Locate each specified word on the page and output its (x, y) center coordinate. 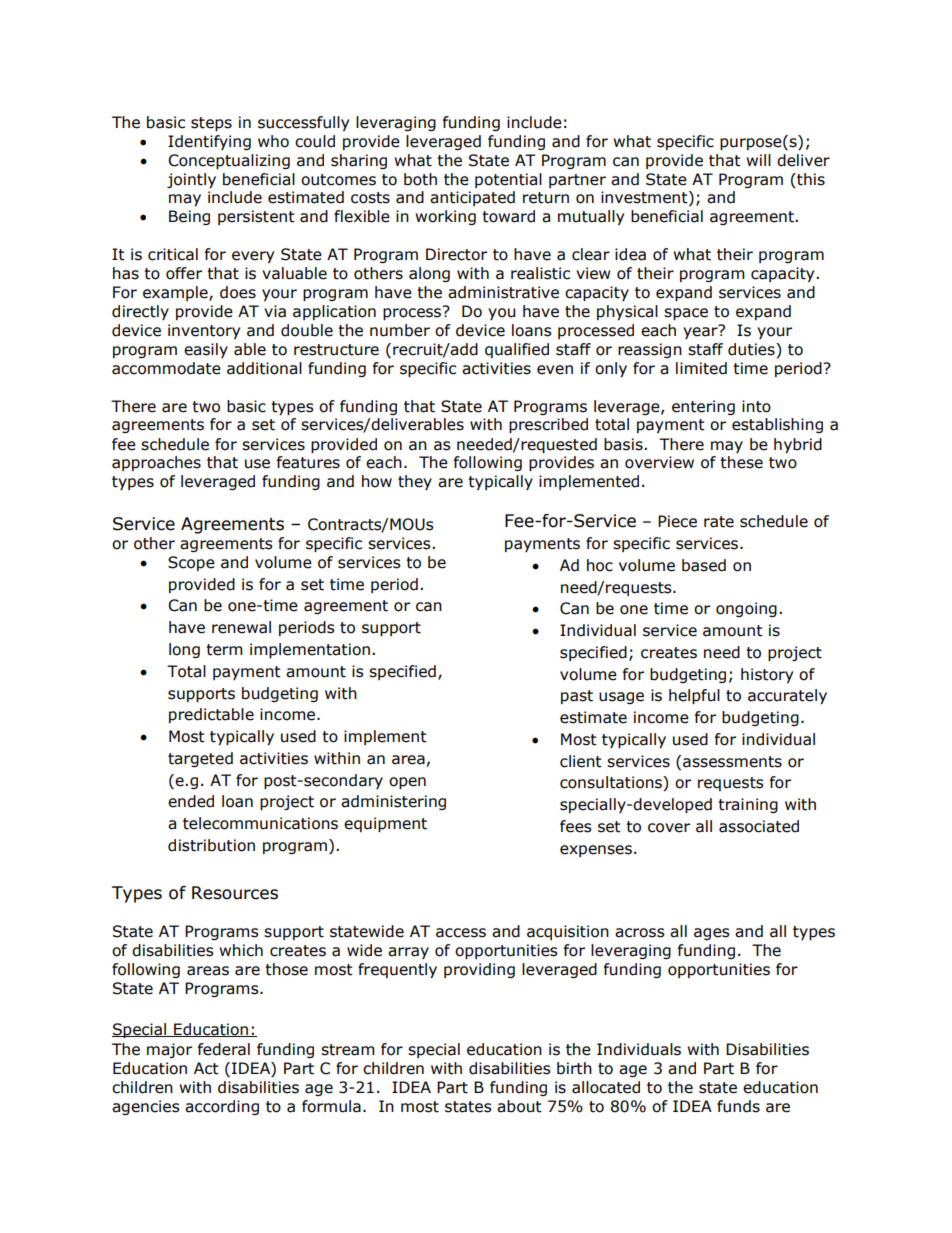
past (577, 697)
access (461, 933)
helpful (694, 696)
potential (508, 180)
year (701, 332)
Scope (191, 563)
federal (224, 1049)
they (415, 482)
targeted (200, 759)
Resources (235, 893)
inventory (204, 331)
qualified (517, 350)
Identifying (209, 142)
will (758, 160)
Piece (677, 521)
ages (712, 934)
